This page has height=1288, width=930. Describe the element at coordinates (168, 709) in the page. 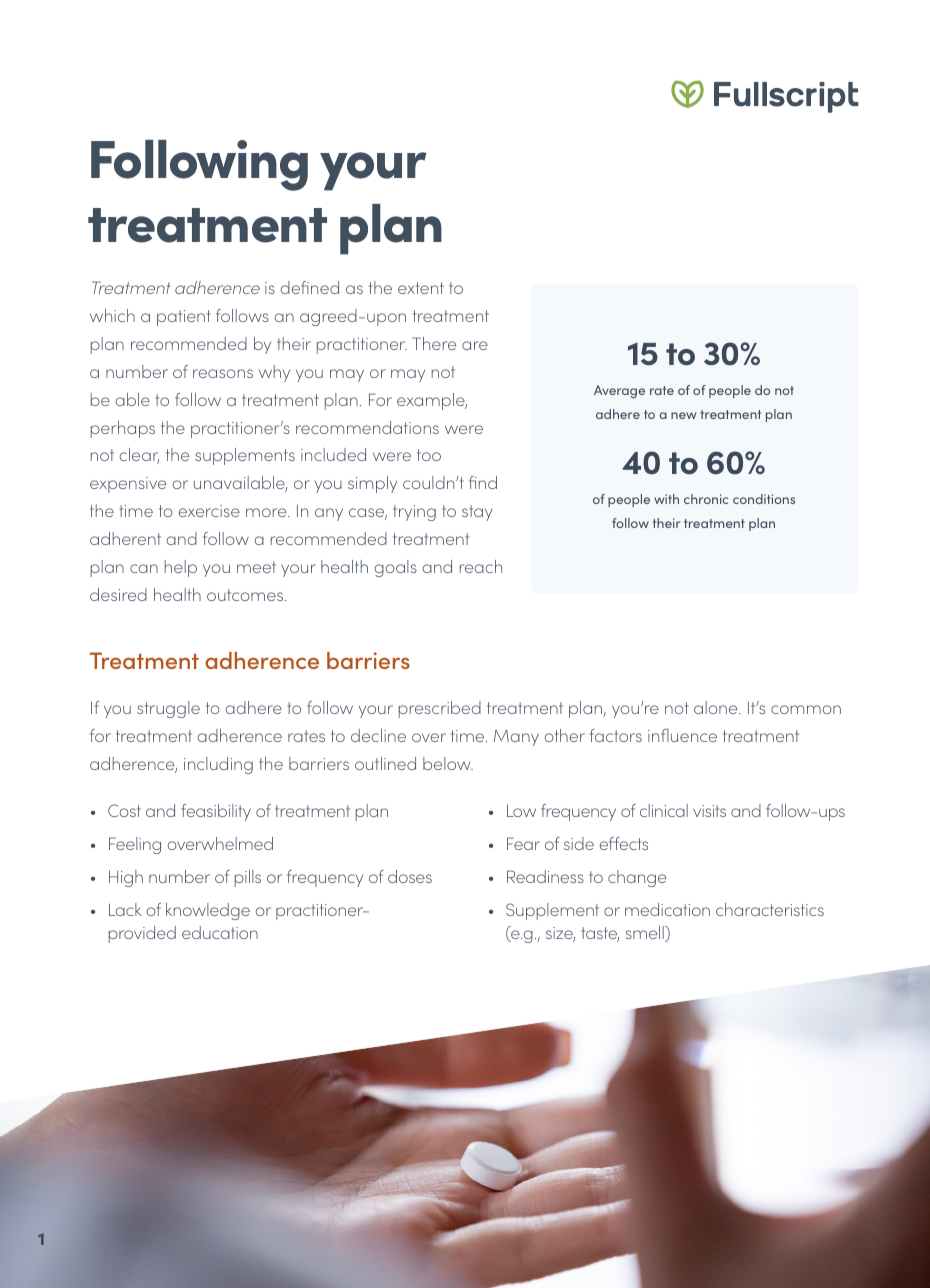

I see `struggle` at that location.
